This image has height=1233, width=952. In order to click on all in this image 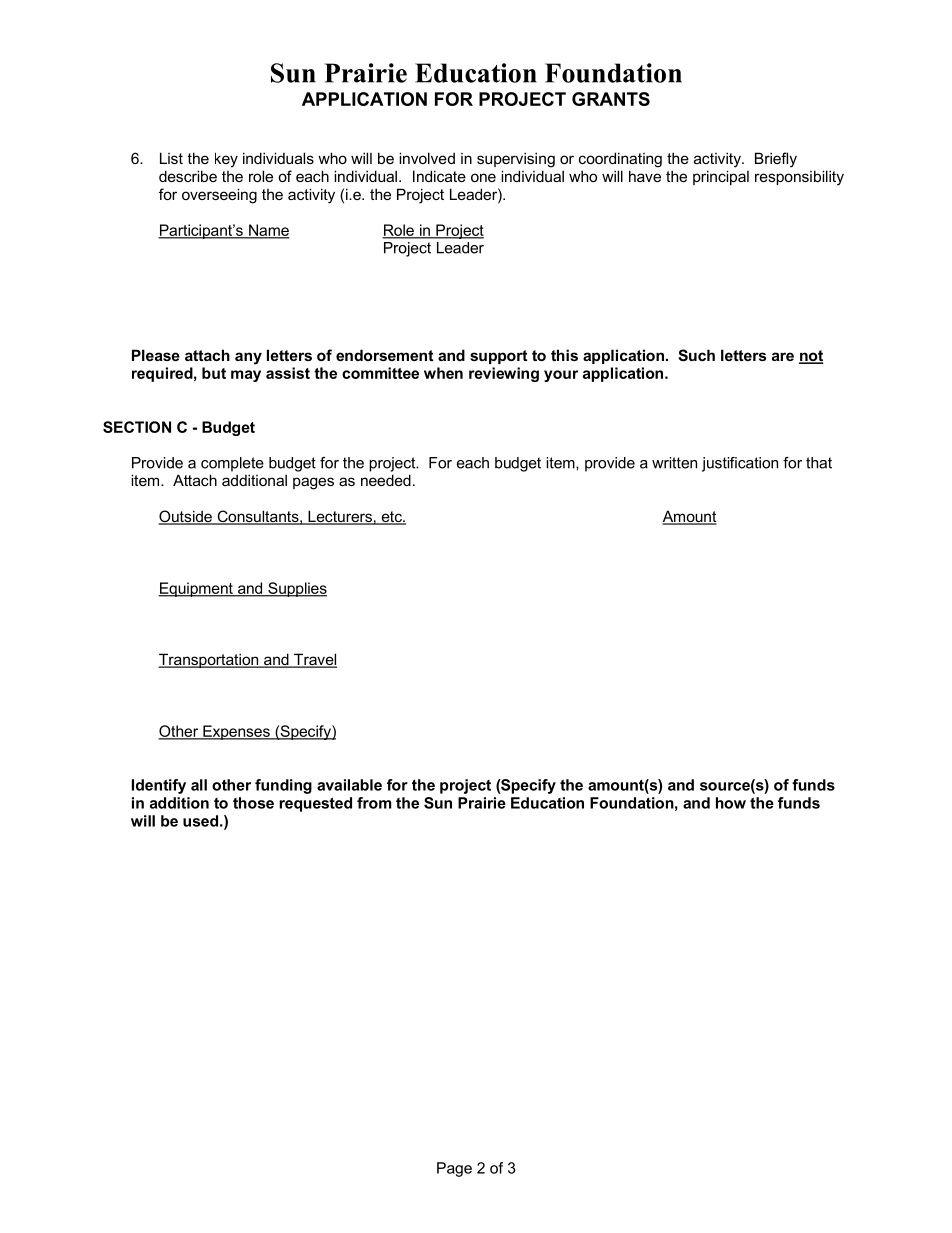, I will do `click(199, 785)`.
